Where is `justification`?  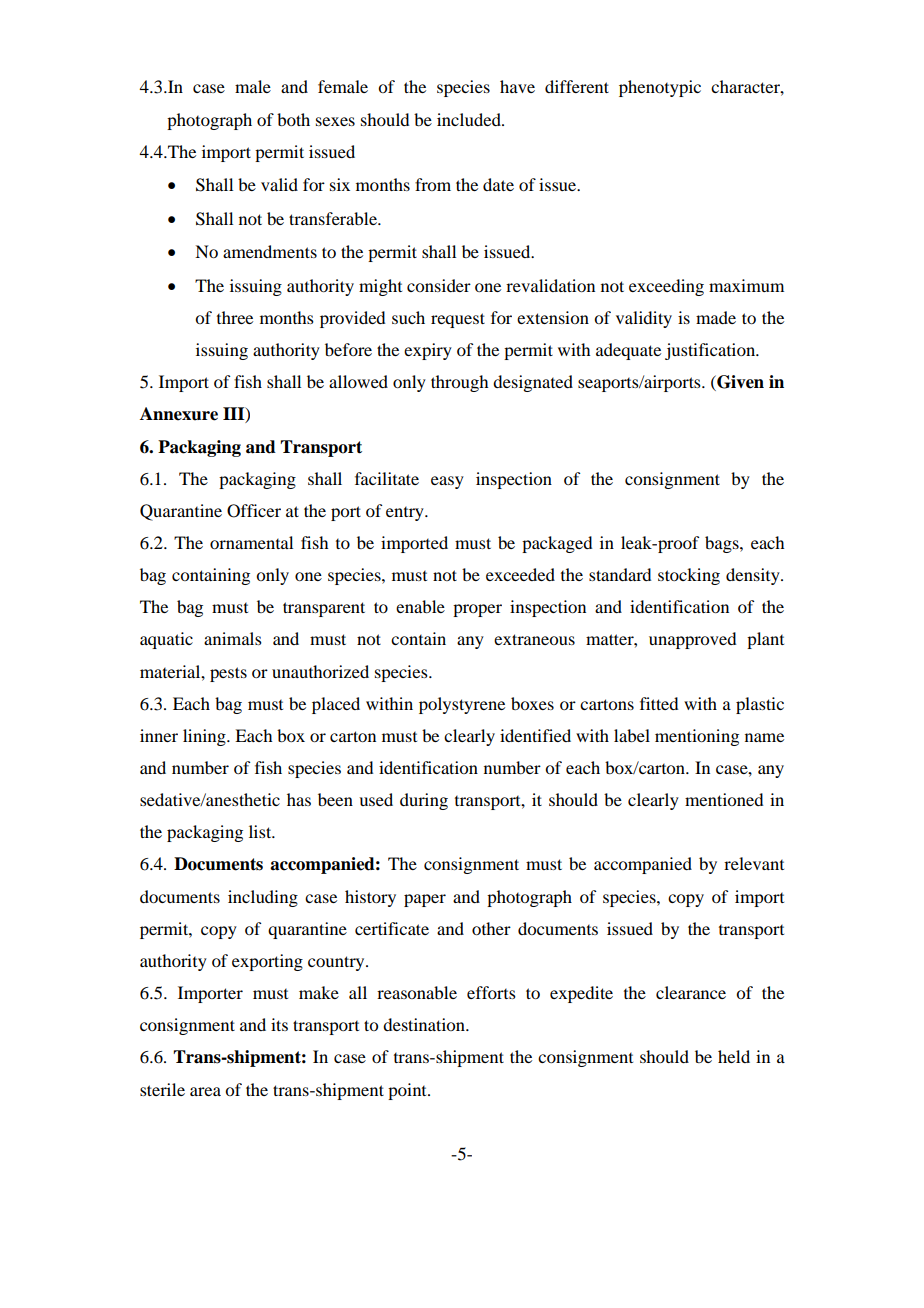
justification is located at coordinates (711, 351).
